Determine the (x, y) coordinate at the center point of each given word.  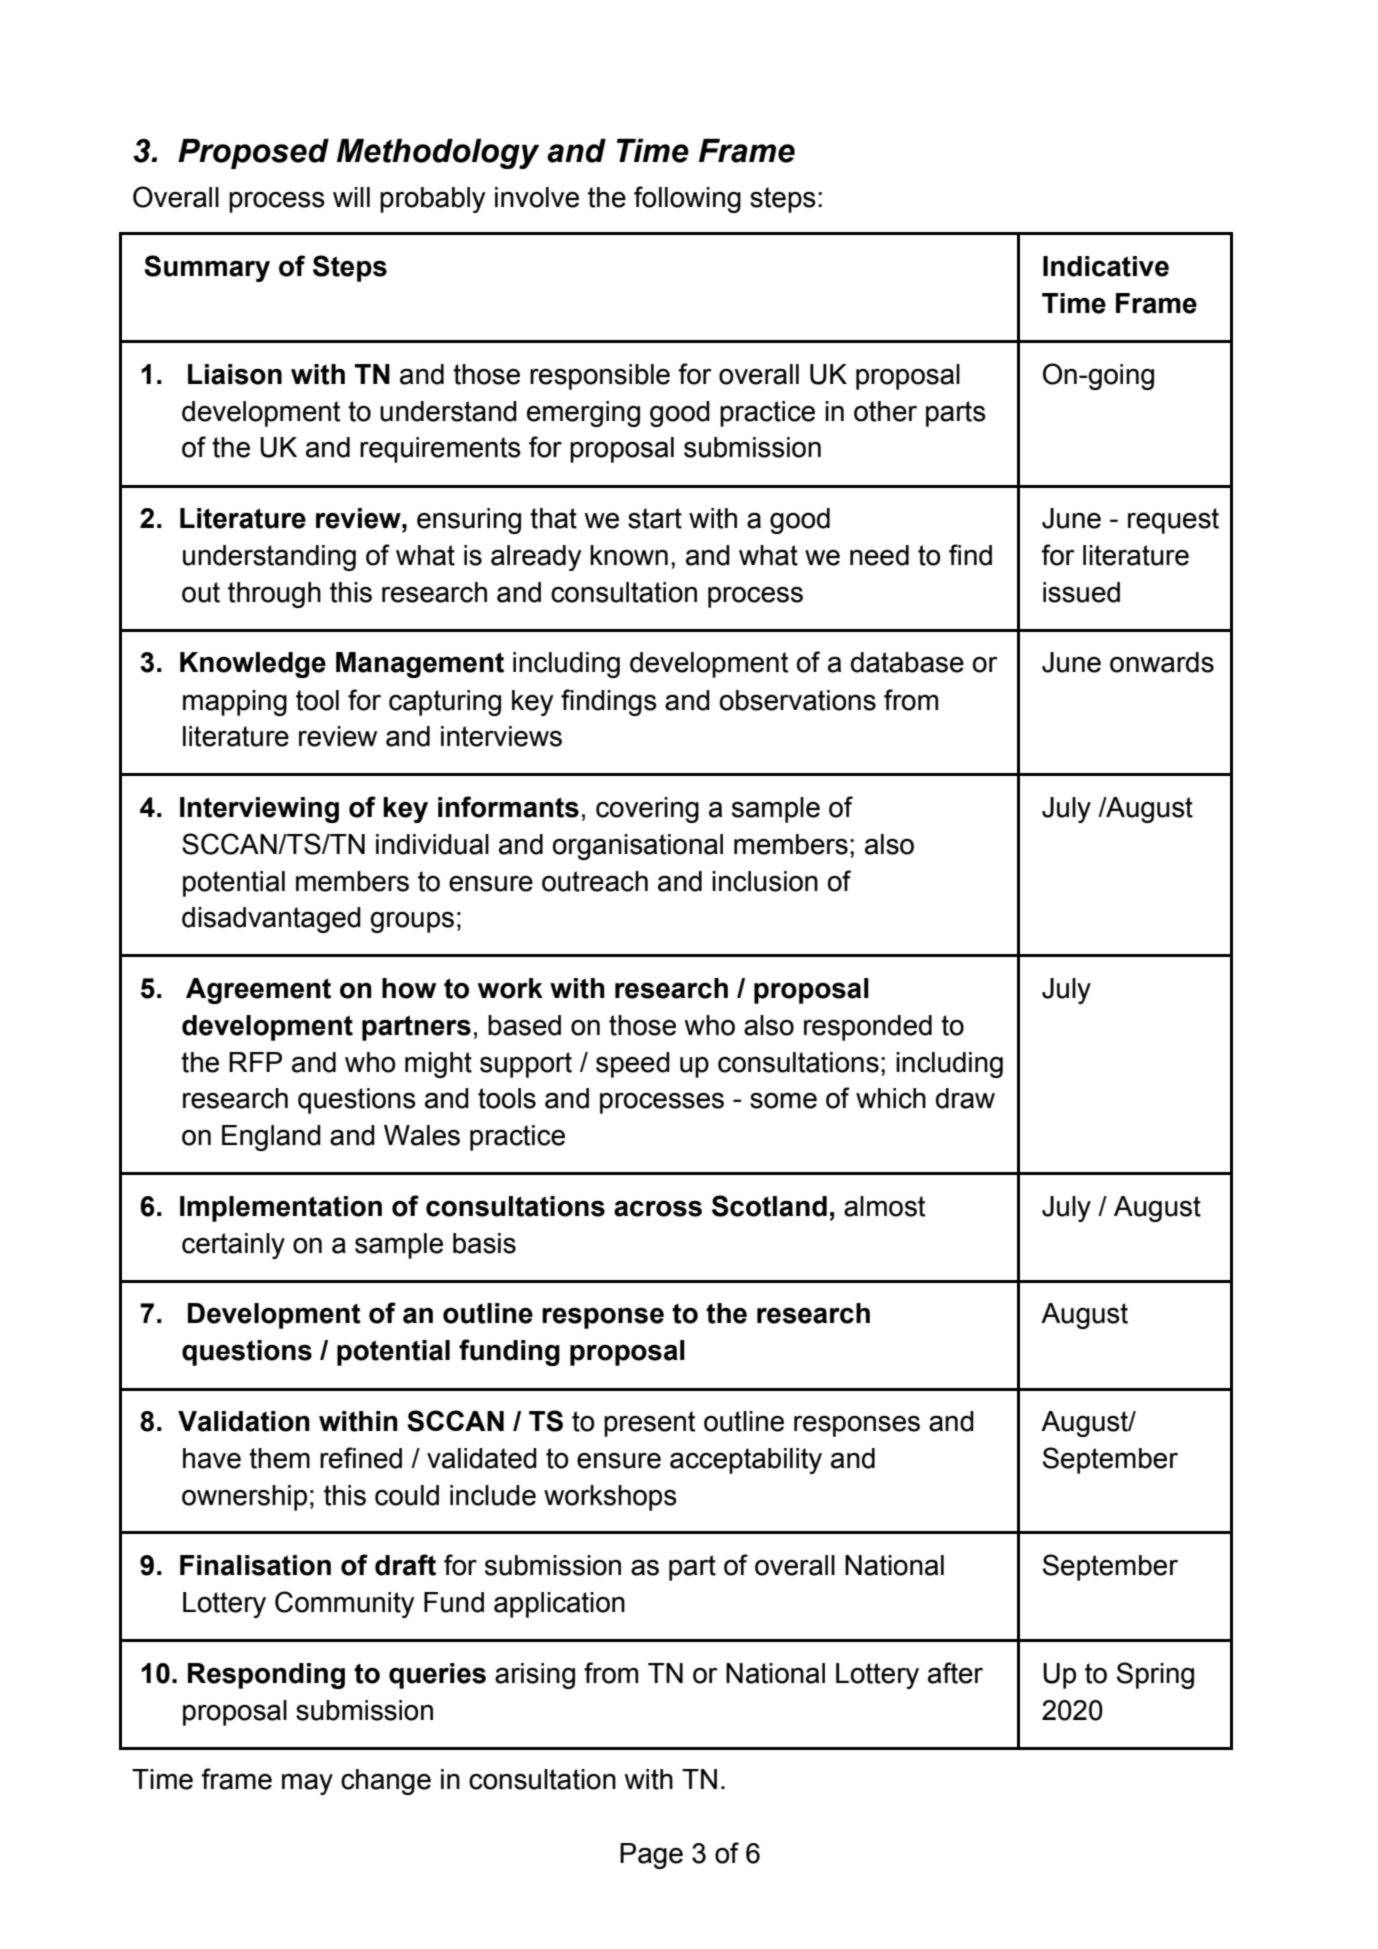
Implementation (281, 1209)
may (307, 1784)
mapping (235, 703)
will (351, 197)
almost (884, 1206)
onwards (1162, 662)
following (687, 199)
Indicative (1106, 266)
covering (647, 810)
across (658, 1208)
